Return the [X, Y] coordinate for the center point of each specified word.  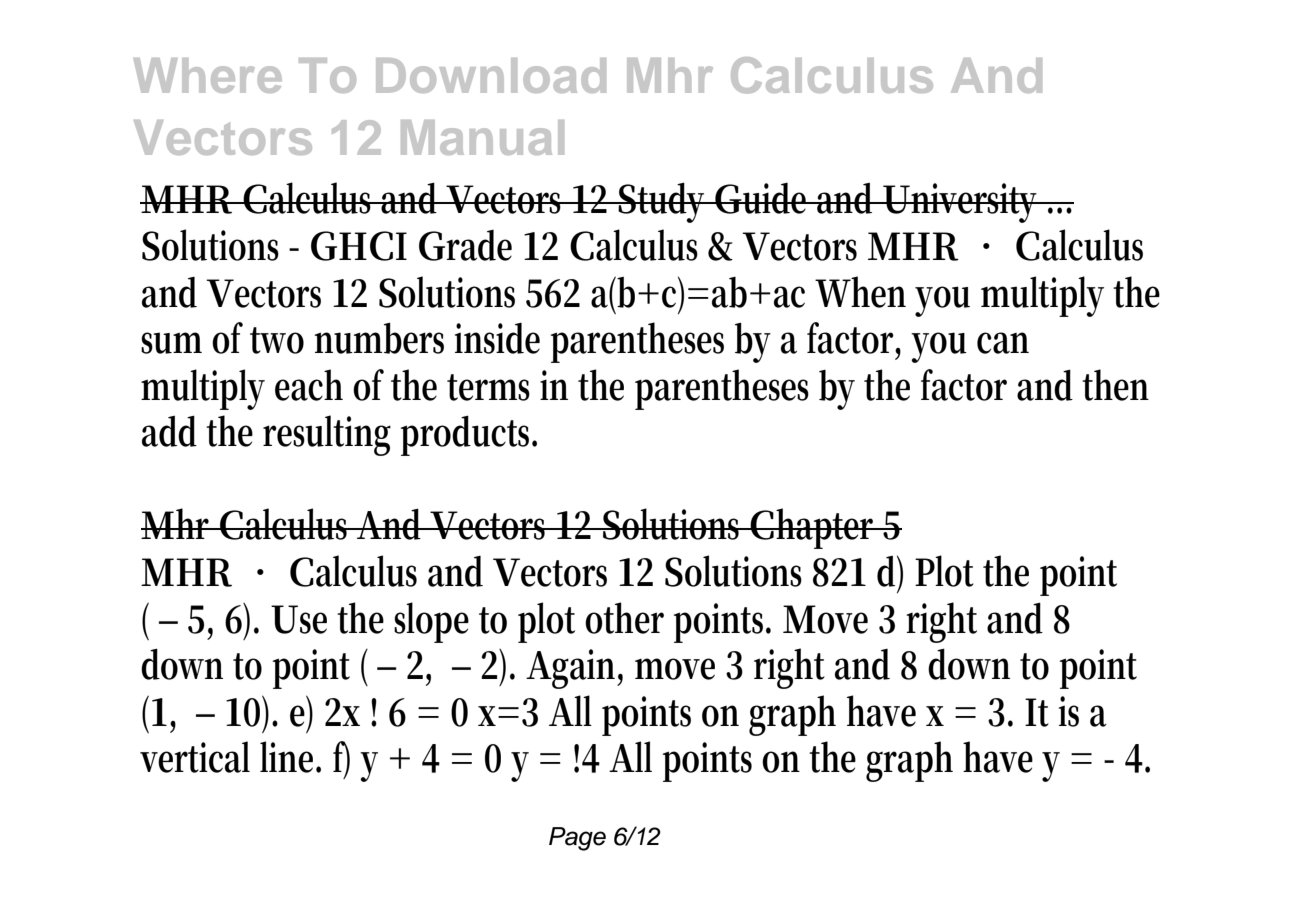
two [277, 340]
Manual [482, 137]
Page [577, 839]
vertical [195, 757]
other [624, 618]
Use [299, 619]
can [1003, 343]
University [962, 203]
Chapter [814, 528]
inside [497, 338]
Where [208, 75]
